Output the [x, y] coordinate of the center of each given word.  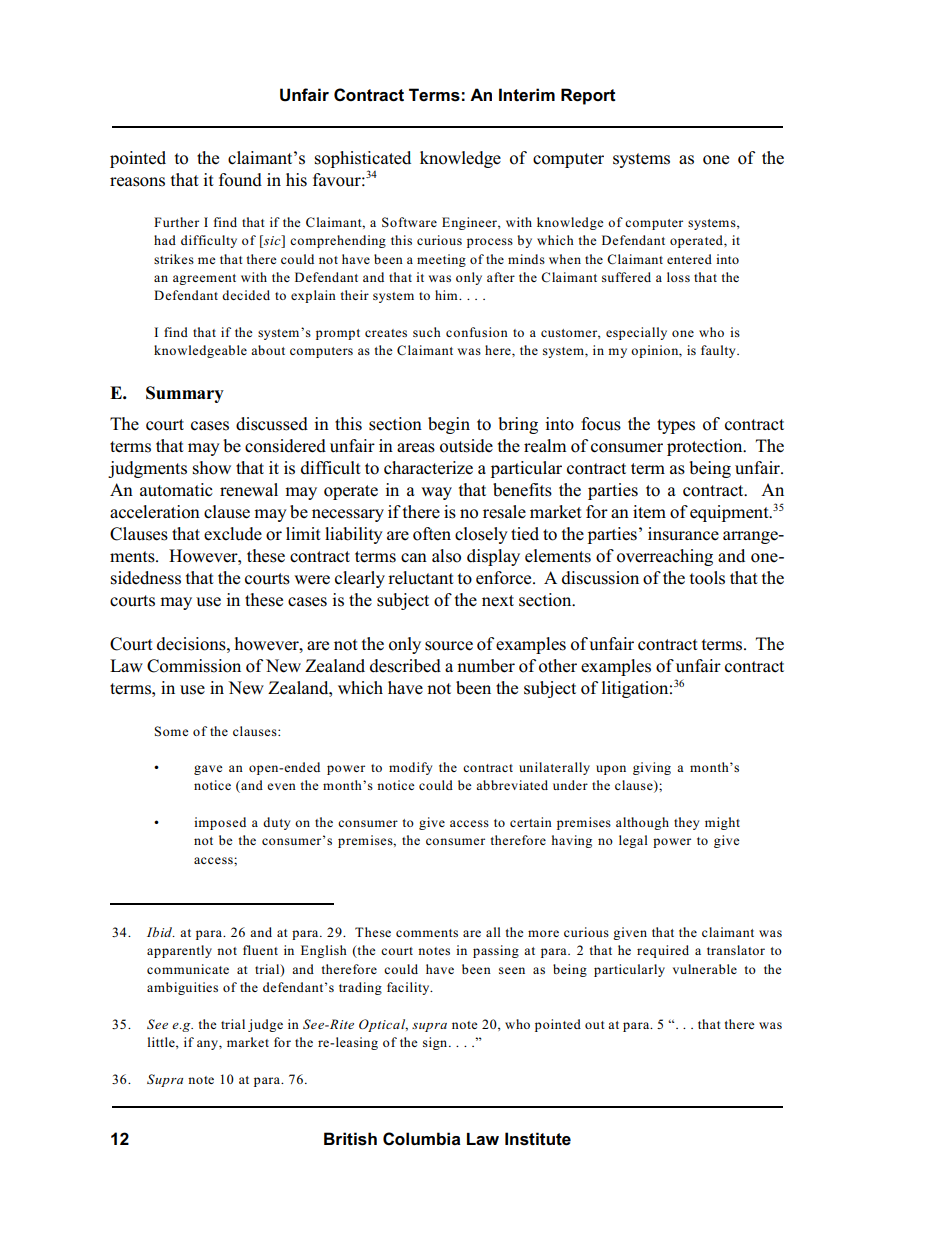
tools [707, 578]
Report [588, 96]
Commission [194, 666]
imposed [220, 823]
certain [531, 822]
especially [636, 333]
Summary [185, 394]
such [427, 332]
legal [633, 841]
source [449, 646]
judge [265, 1025]
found [240, 180]
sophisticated [363, 159]
